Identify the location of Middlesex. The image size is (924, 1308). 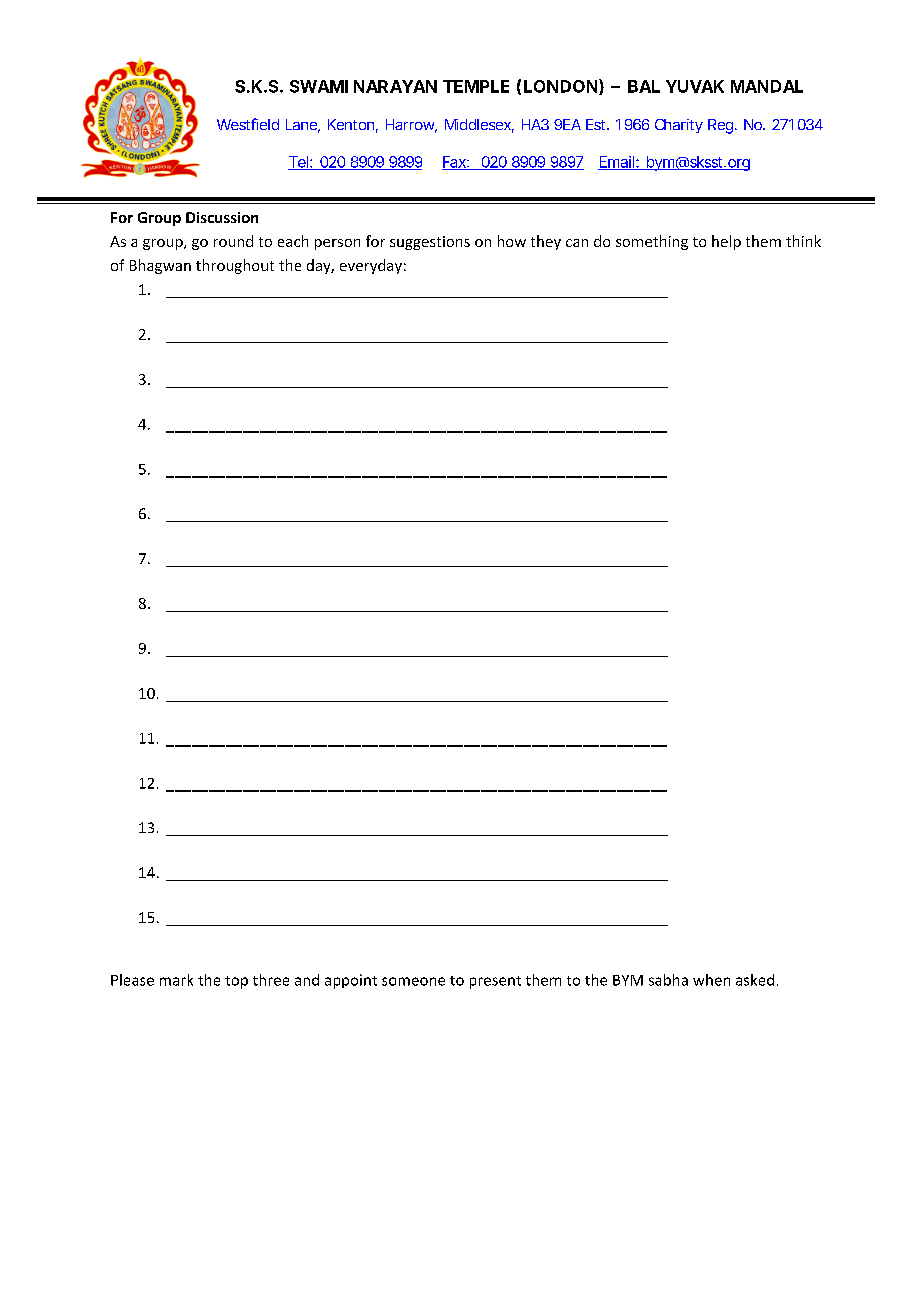
(479, 126).
